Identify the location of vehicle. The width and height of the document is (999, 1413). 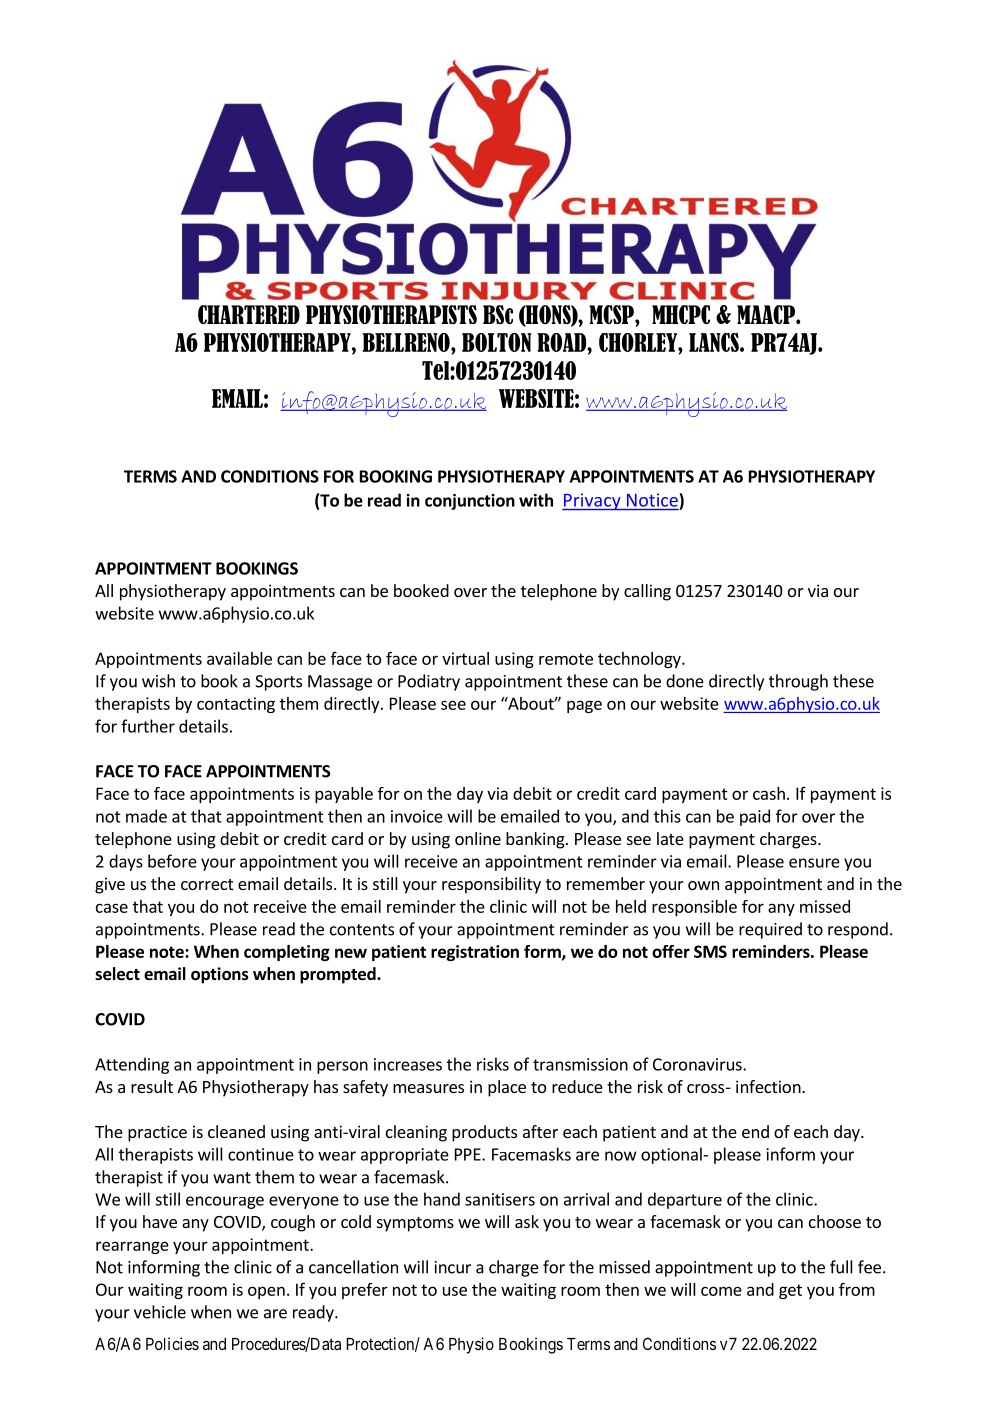
(160, 1312).
